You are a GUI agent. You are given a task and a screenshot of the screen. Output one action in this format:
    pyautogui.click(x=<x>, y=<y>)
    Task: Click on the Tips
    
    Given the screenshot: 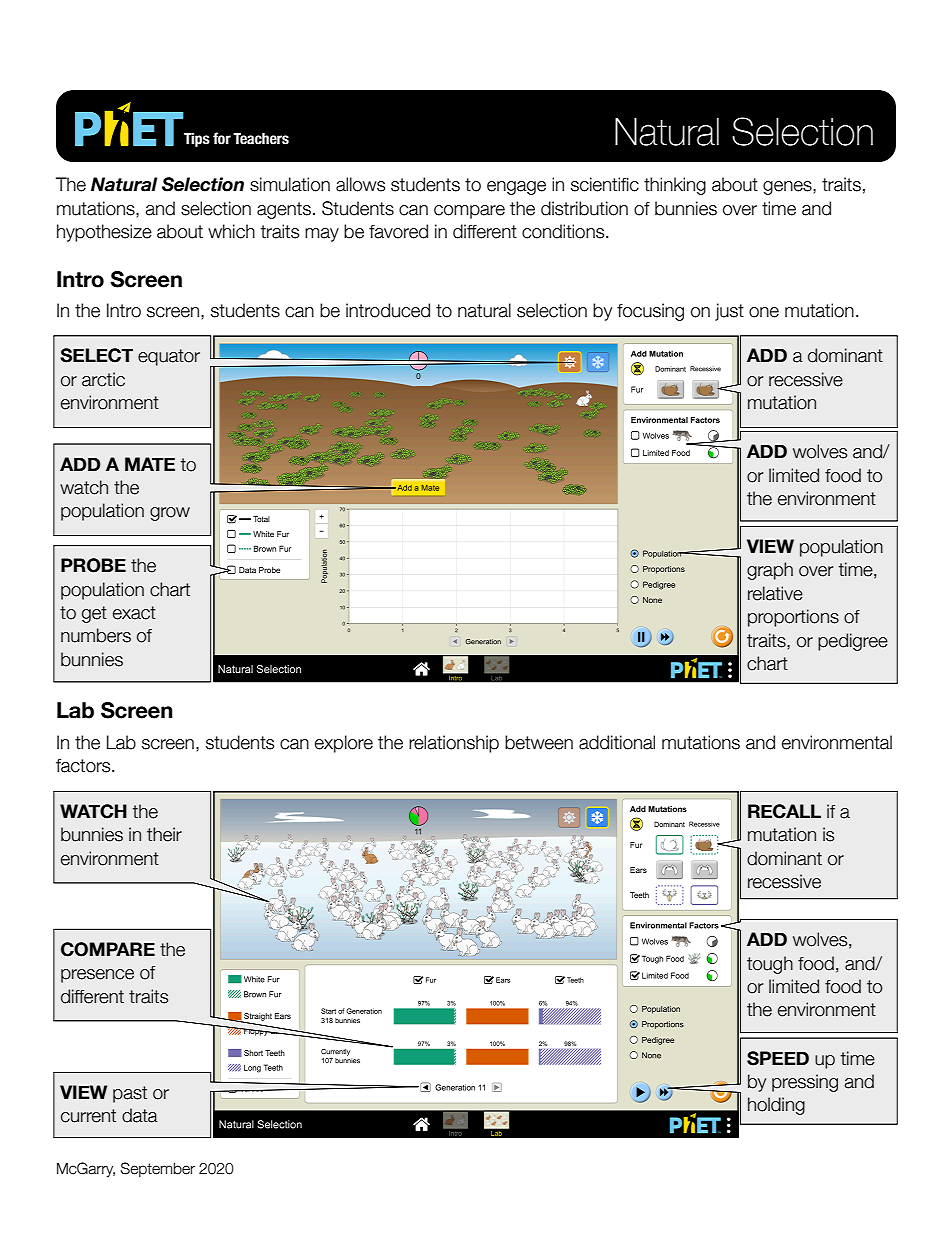 What is the action you would take?
    pyautogui.click(x=197, y=139)
